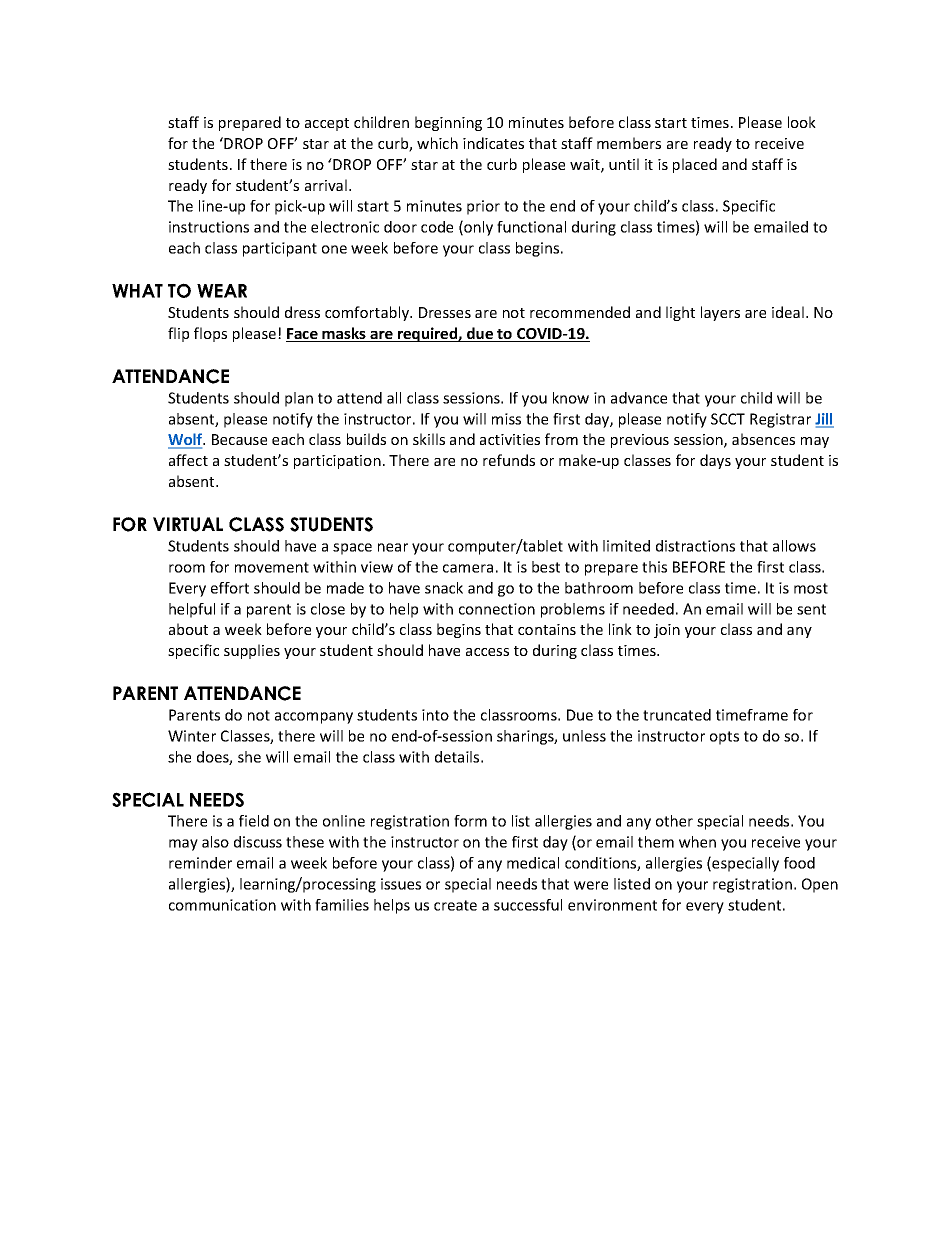 The height and width of the document is (1233, 952). What do you see at coordinates (210, 334) in the document?
I see `flops` at bounding box center [210, 334].
